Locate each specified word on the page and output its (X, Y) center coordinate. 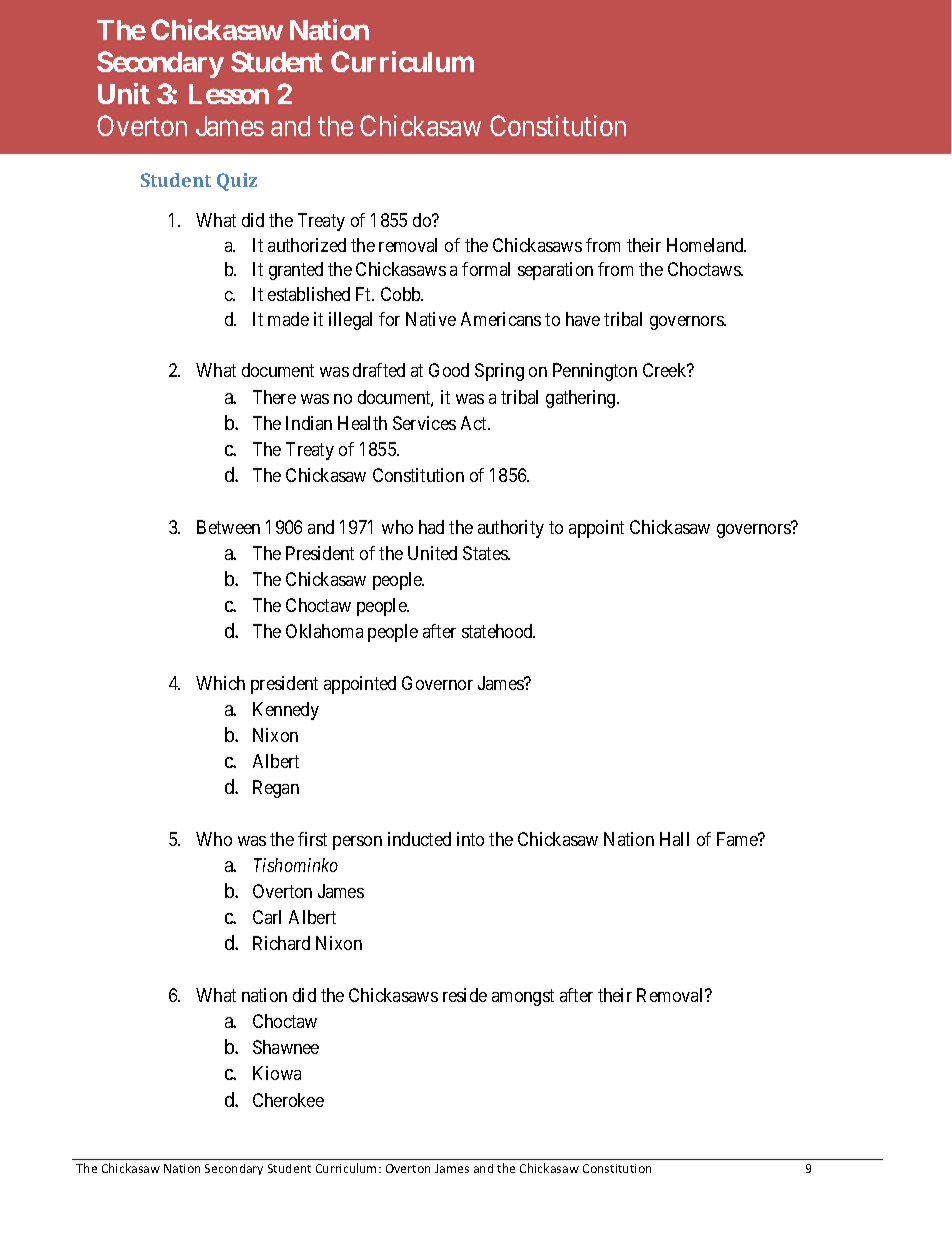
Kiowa (277, 1073)
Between (228, 527)
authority (511, 529)
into (470, 839)
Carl (267, 917)
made (288, 319)
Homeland (706, 245)
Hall (674, 839)
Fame (738, 839)
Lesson (229, 94)
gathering (582, 399)
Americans (501, 319)
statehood (498, 631)
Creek (666, 370)
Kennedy (286, 711)
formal (486, 269)
